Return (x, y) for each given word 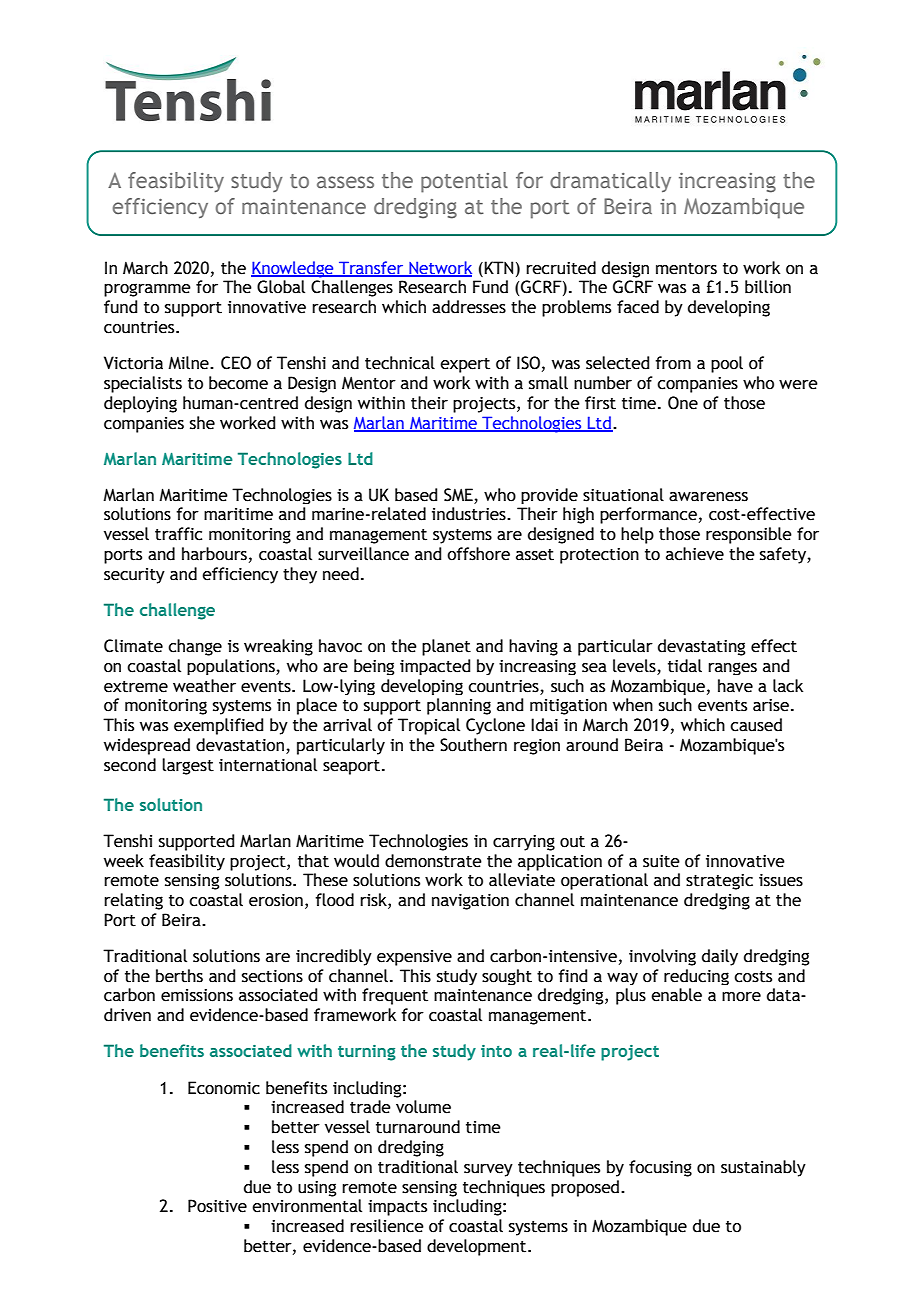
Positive (217, 1206)
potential (464, 182)
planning (459, 706)
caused (756, 725)
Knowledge (293, 269)
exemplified (218, 726)
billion (768, 287)
